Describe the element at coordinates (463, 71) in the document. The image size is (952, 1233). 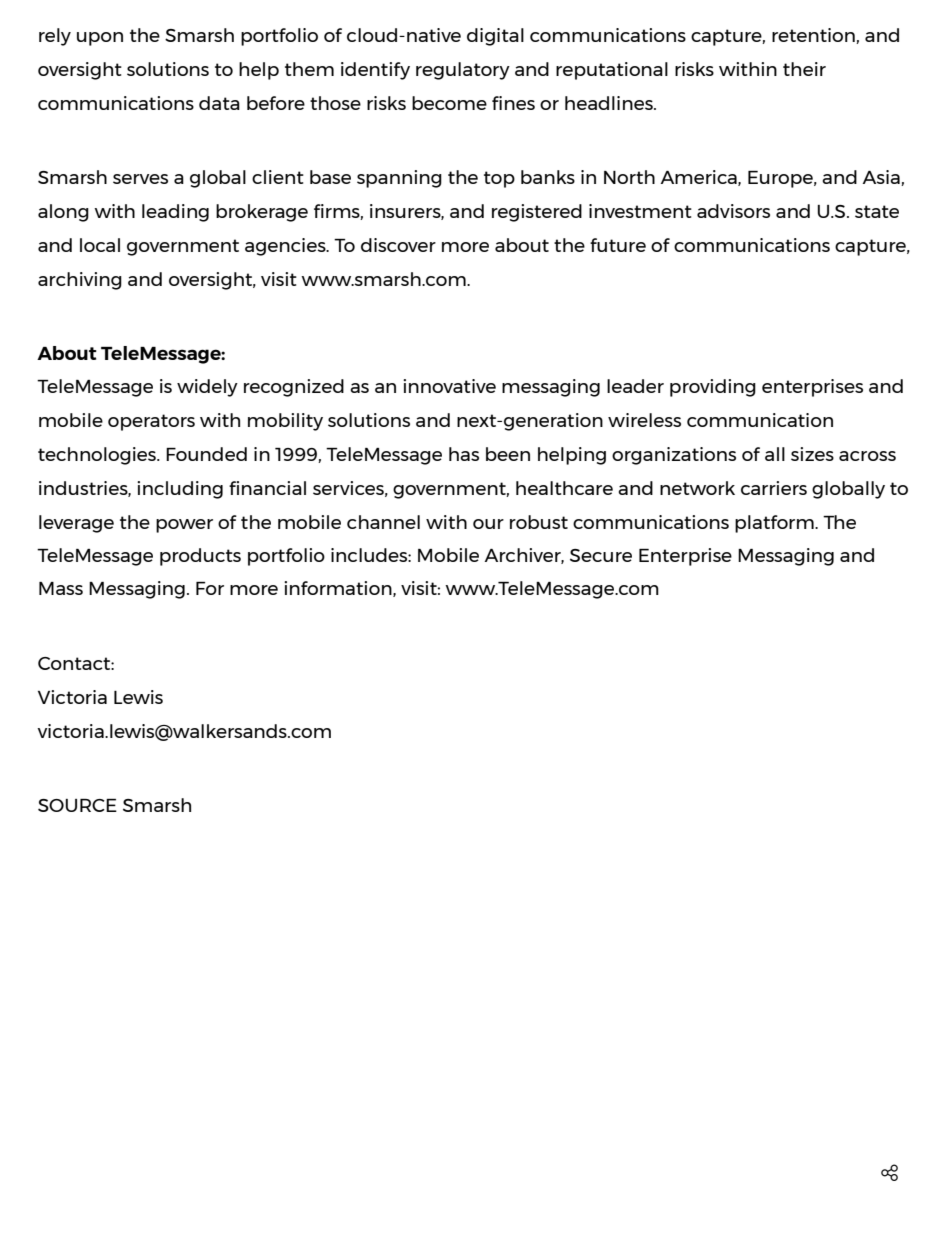
I see `regulatory` at that location.
